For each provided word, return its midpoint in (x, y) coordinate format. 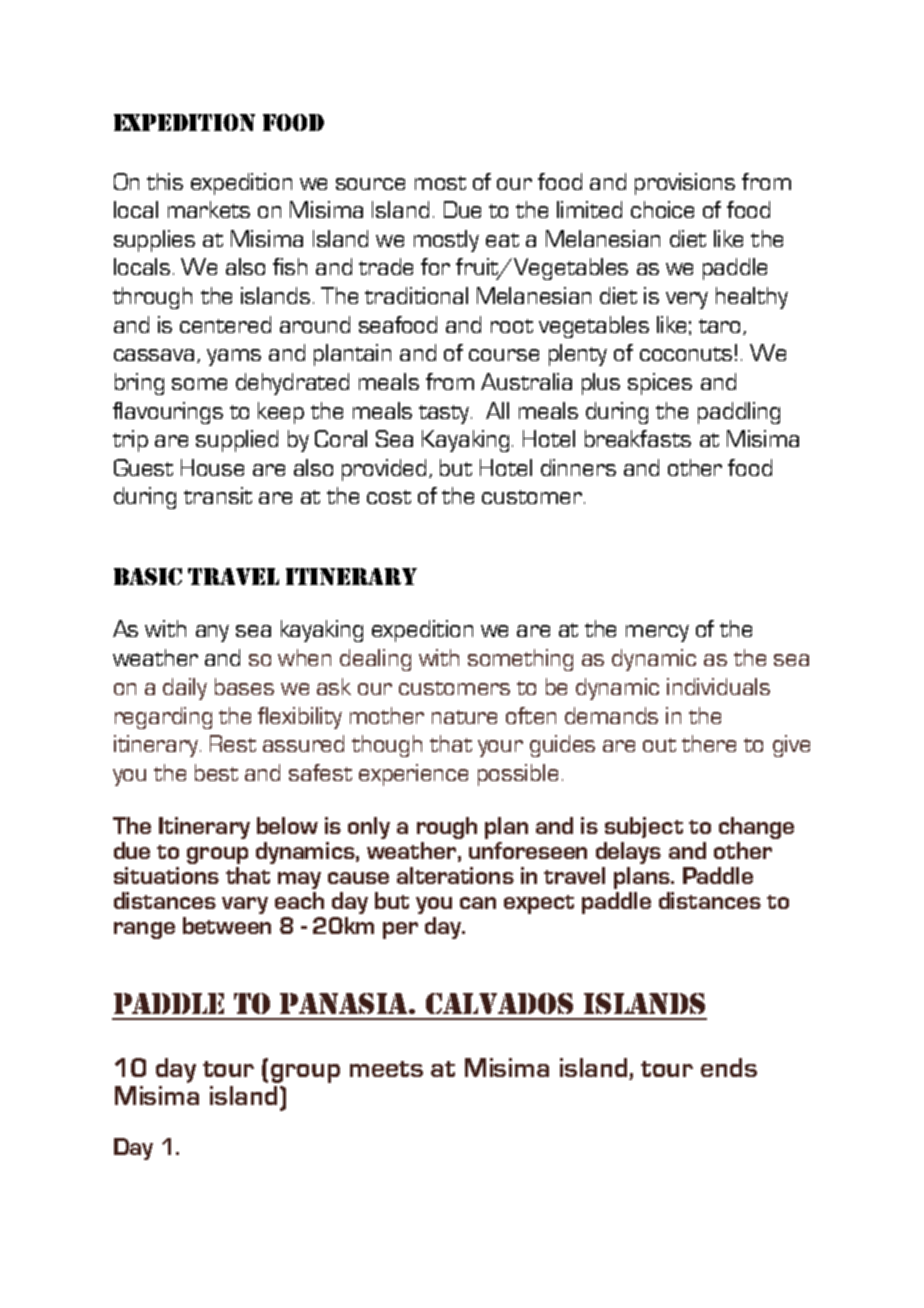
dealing (375, 660)
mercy (657, 633)
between (227, 925)
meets (386, 1069)
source (370, 184)
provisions (685, 184)
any (212, 633)
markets (209, 209)
